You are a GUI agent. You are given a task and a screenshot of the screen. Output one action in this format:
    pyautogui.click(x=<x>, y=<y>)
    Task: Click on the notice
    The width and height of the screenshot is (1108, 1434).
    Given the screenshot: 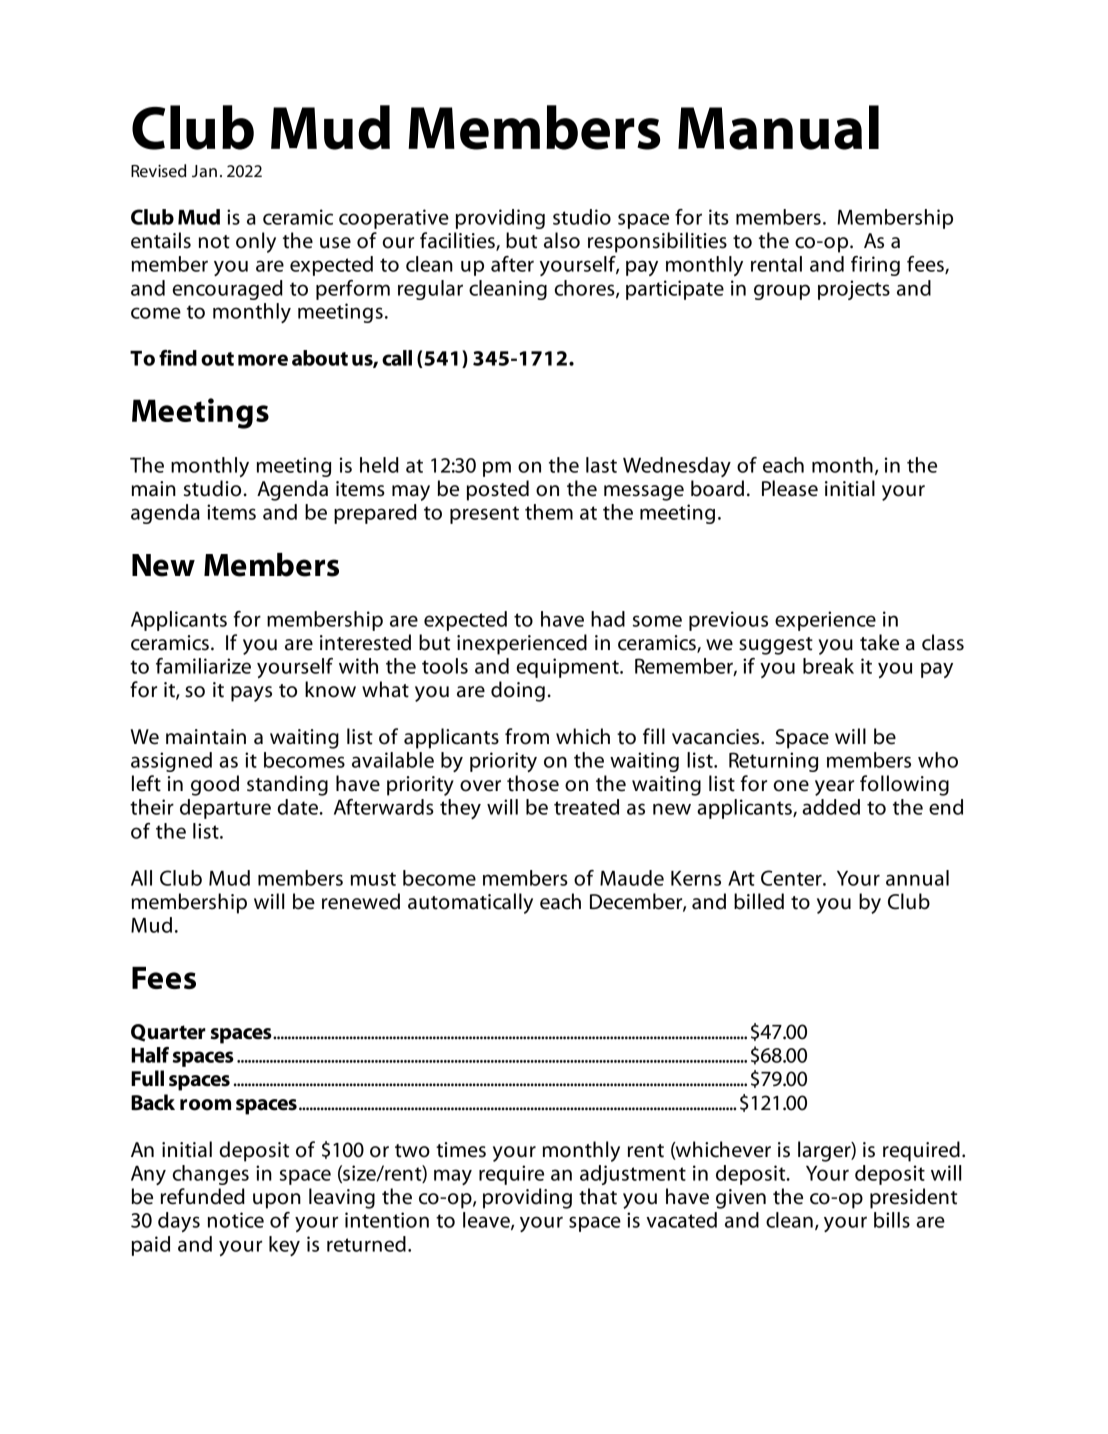 What is the action you would take?
    pyautogui.click(x=236, y=1220)
